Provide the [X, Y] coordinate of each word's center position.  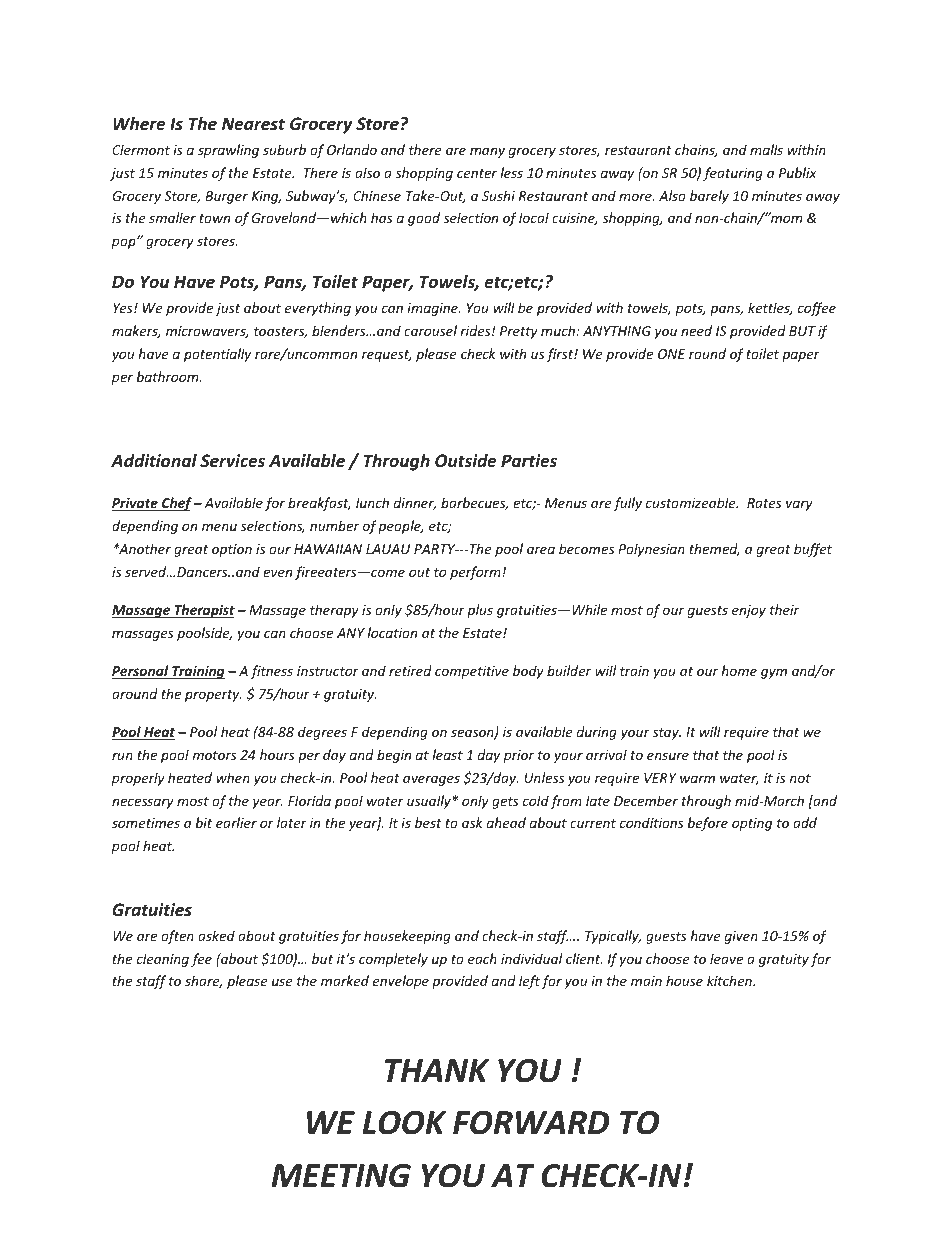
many [487, 152]
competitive [472, 672]
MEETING [341, 1176]
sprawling [228, 151]
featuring [733, 174]
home [739, 670]
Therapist [203, 611]
